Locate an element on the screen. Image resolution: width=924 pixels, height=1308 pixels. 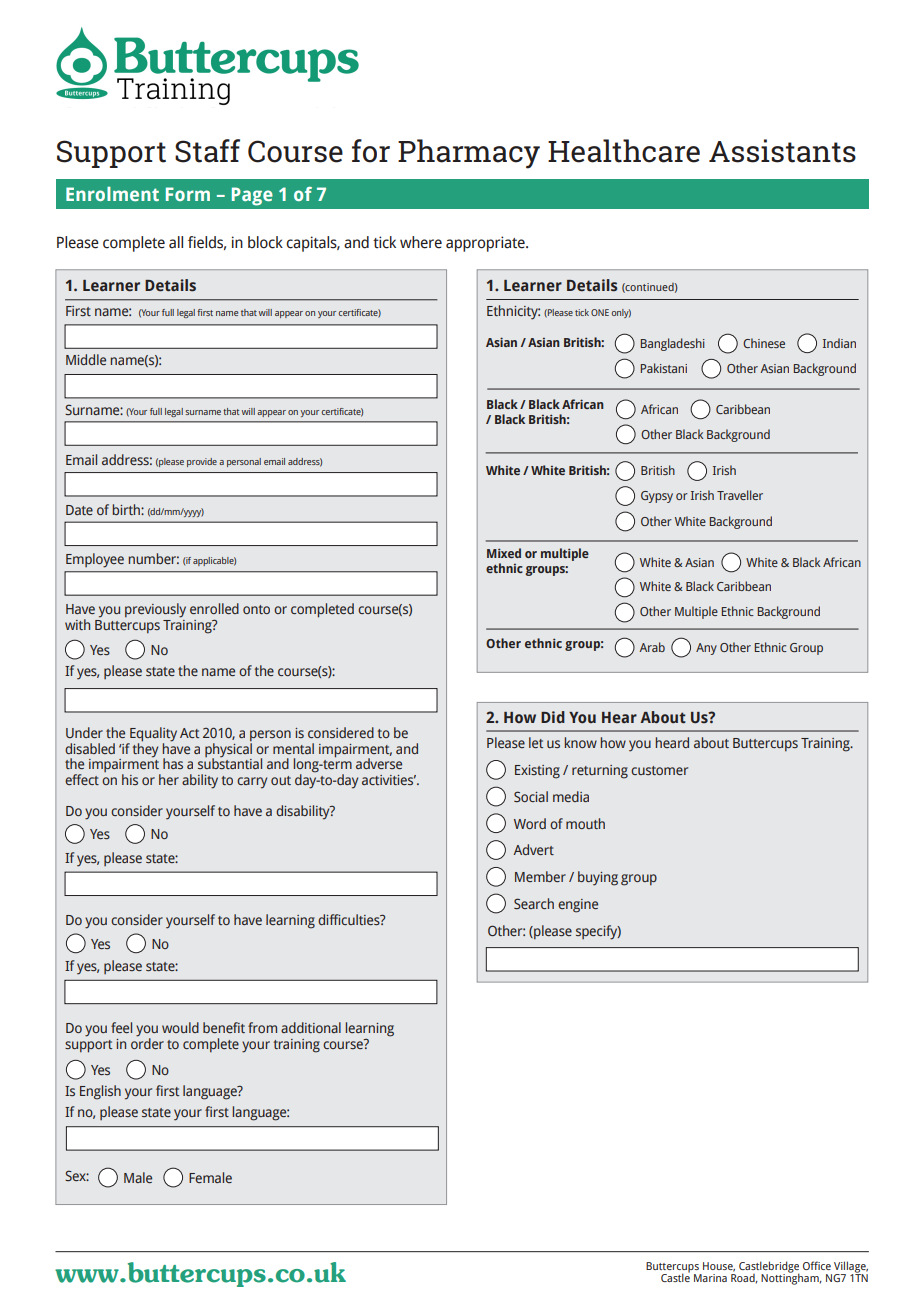
Pharmacy is located at coordinates (469, 154).
